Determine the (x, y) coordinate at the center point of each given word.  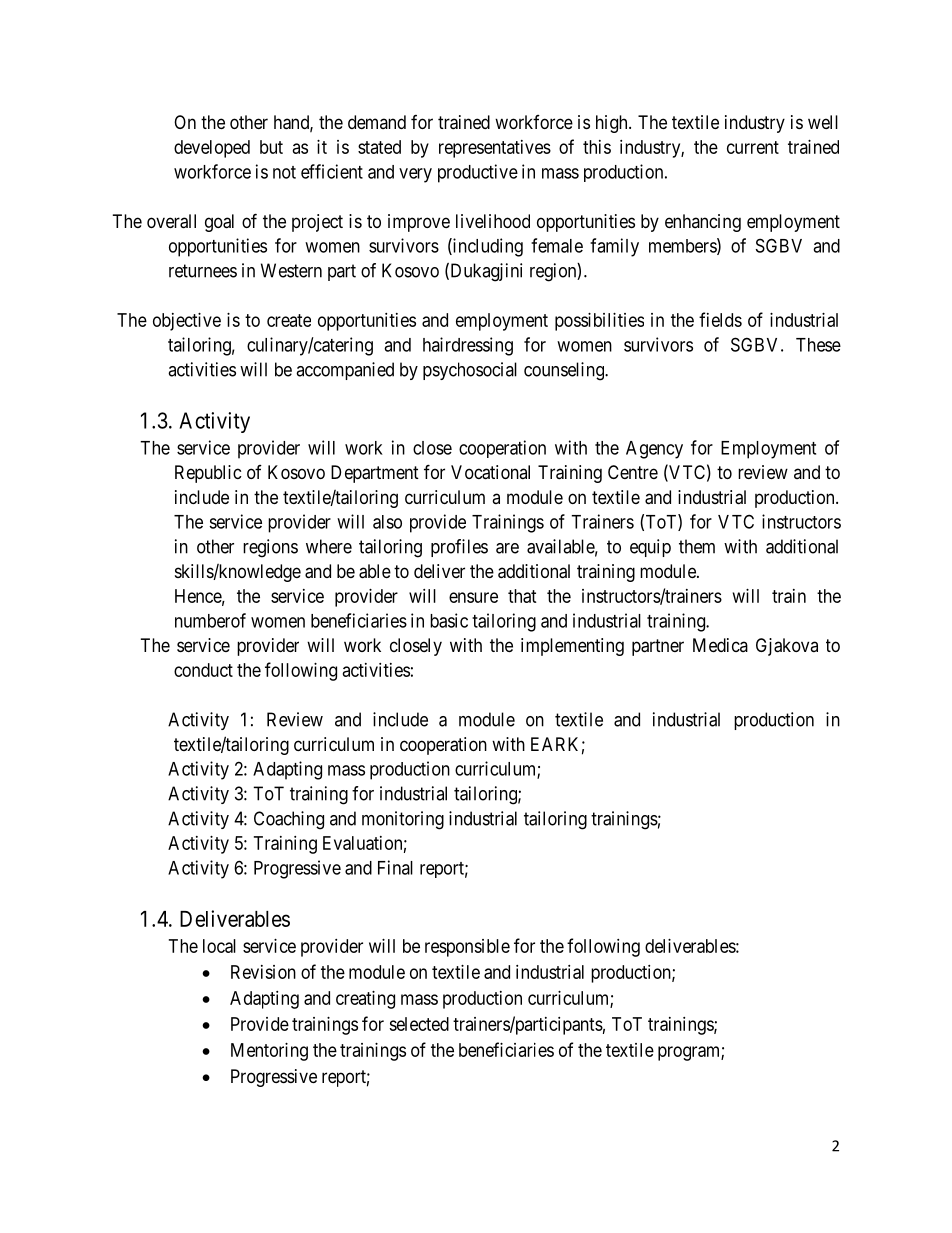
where (329, 546)
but (271, 147)
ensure (473, 597)
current (753, 147)
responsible (467, 948)
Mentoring (269, 1052)
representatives (495, 149)
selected (419, 1024)
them (697, 546)
